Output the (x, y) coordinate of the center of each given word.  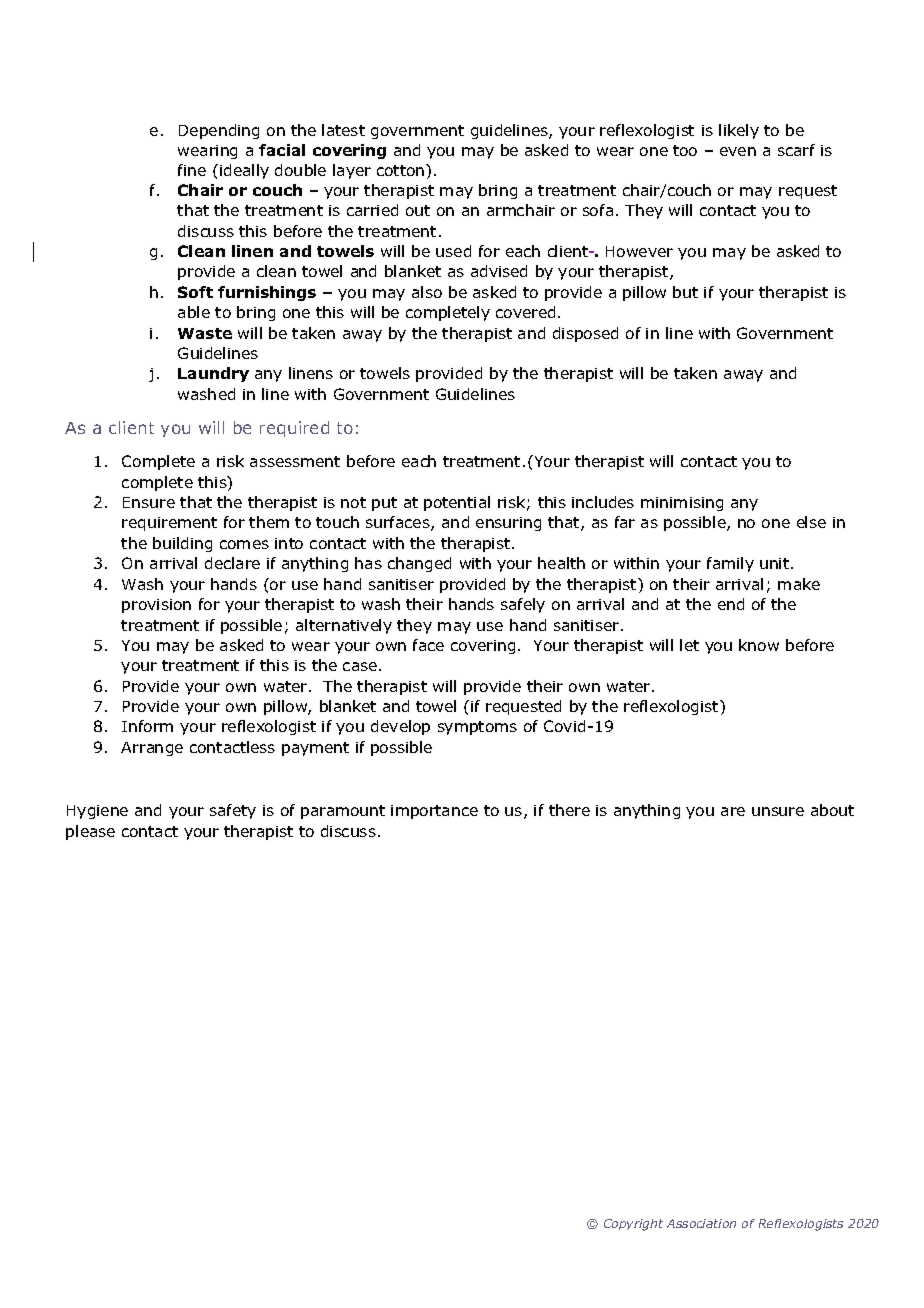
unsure (778, 811)
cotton (400, 170)
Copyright (633, 1225)
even (738, 151)
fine (192, 170)
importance (434, 812)
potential (457, 503)
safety (233, 811)
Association (701, 1223)
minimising (682, 504)
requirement (169, 524)
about (832, 810)
